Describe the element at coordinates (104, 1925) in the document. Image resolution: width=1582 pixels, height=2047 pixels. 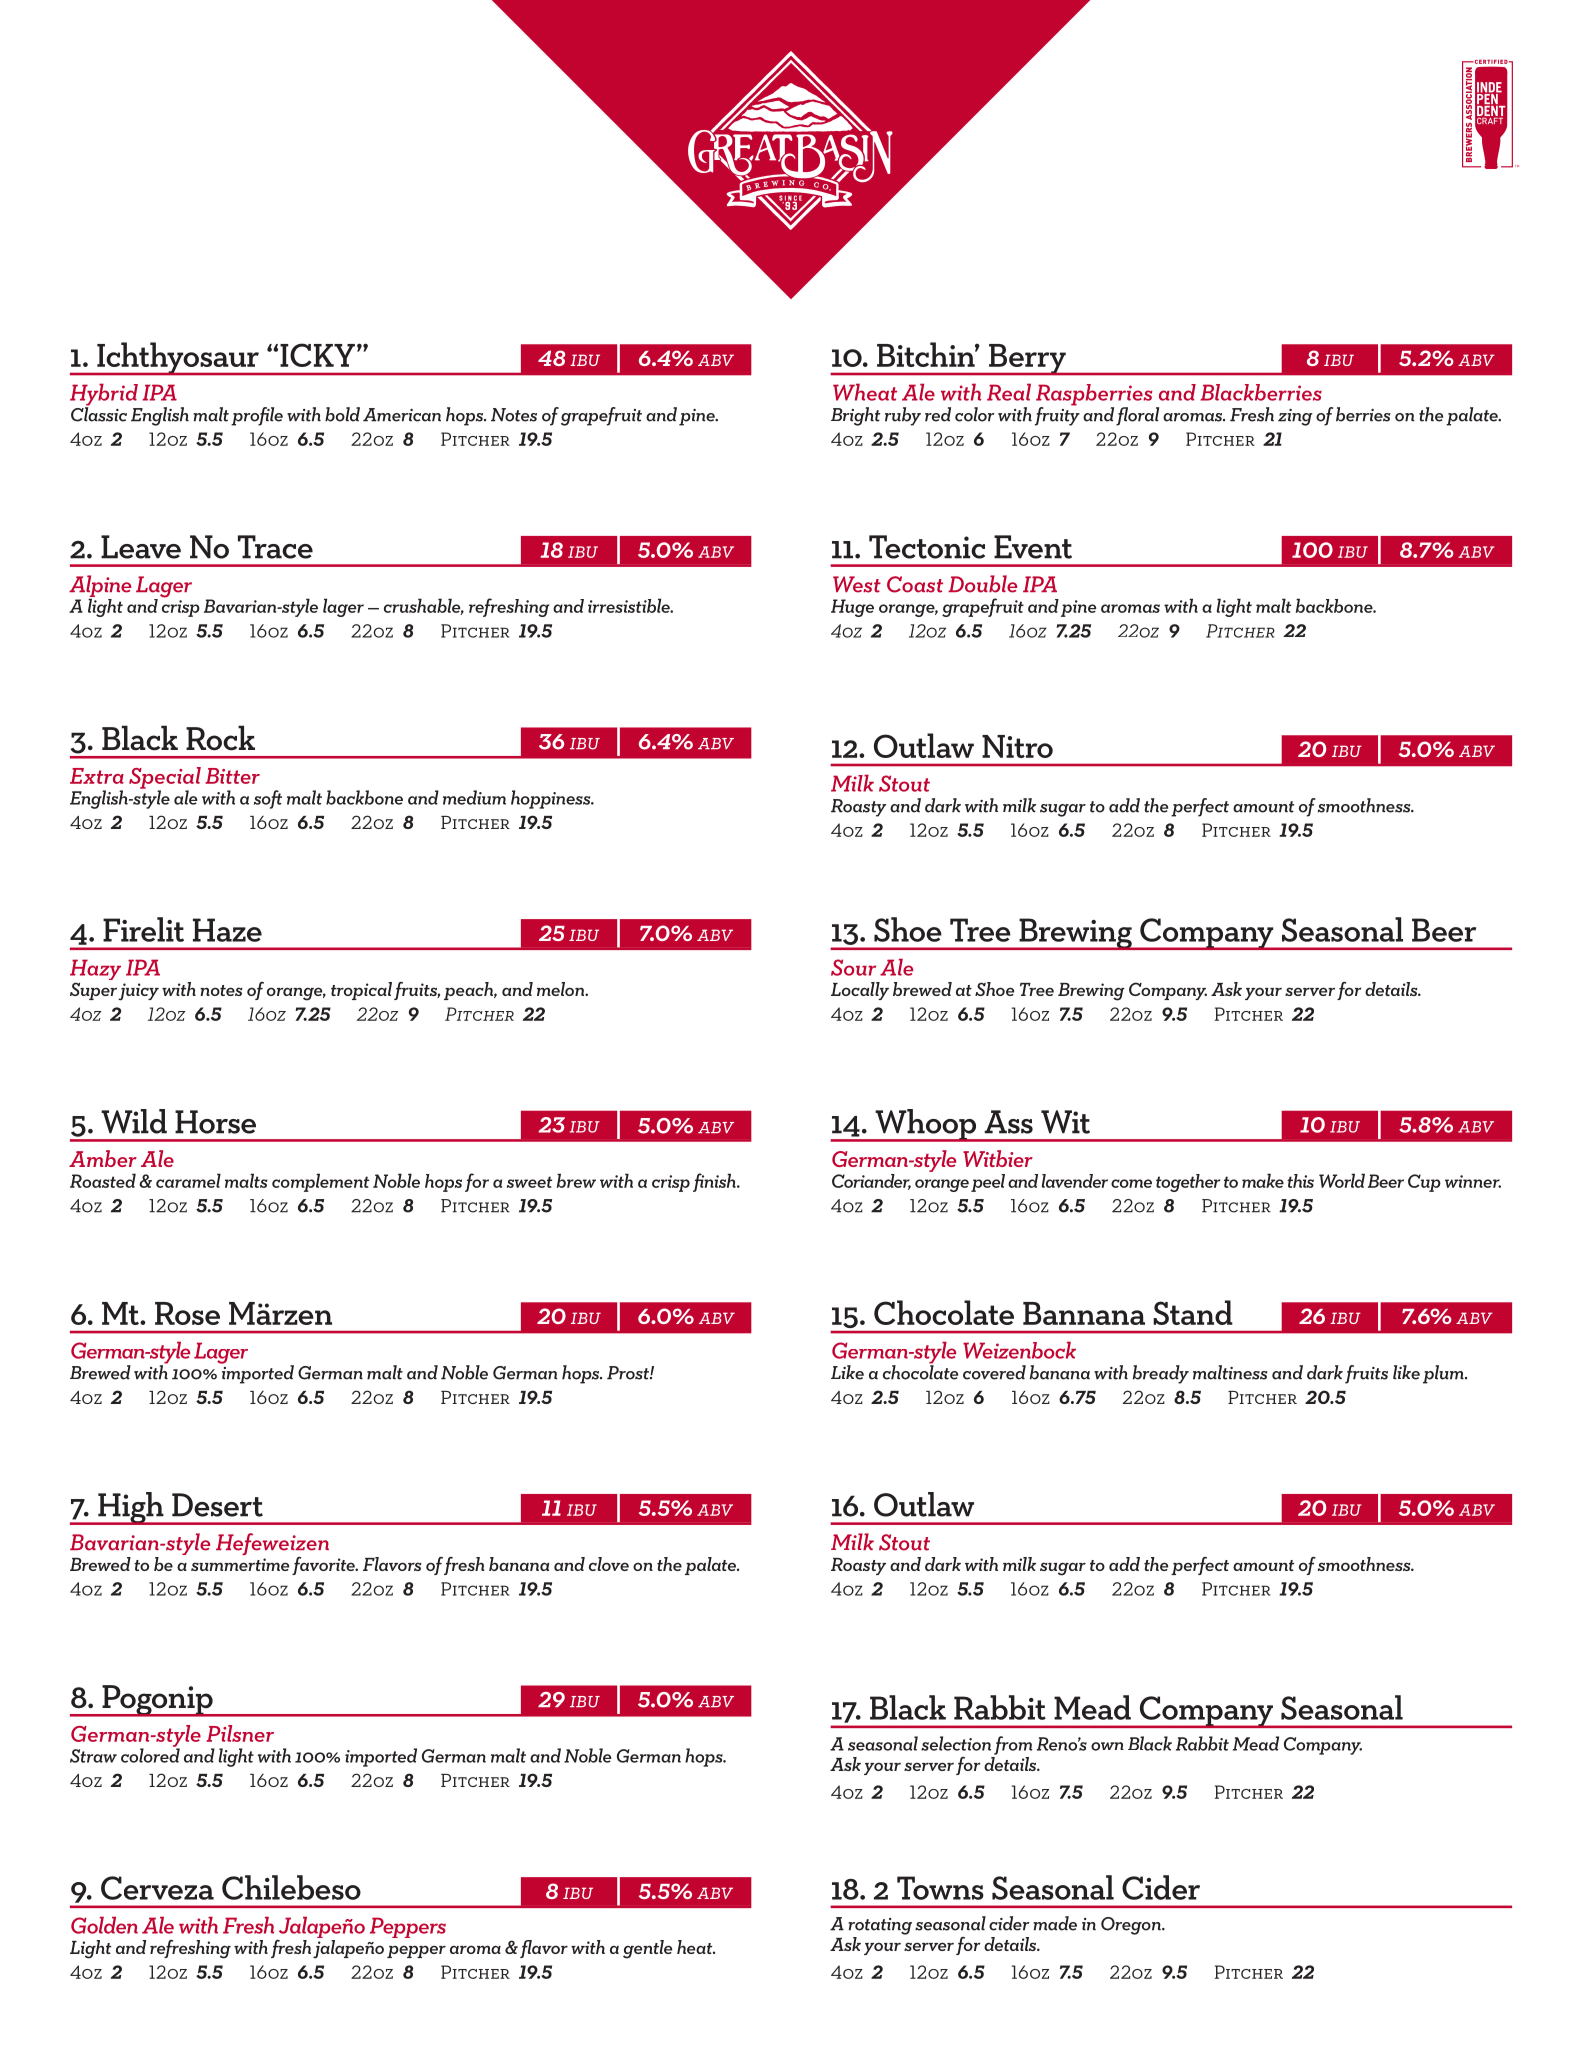
I see `Golden` at that location.
